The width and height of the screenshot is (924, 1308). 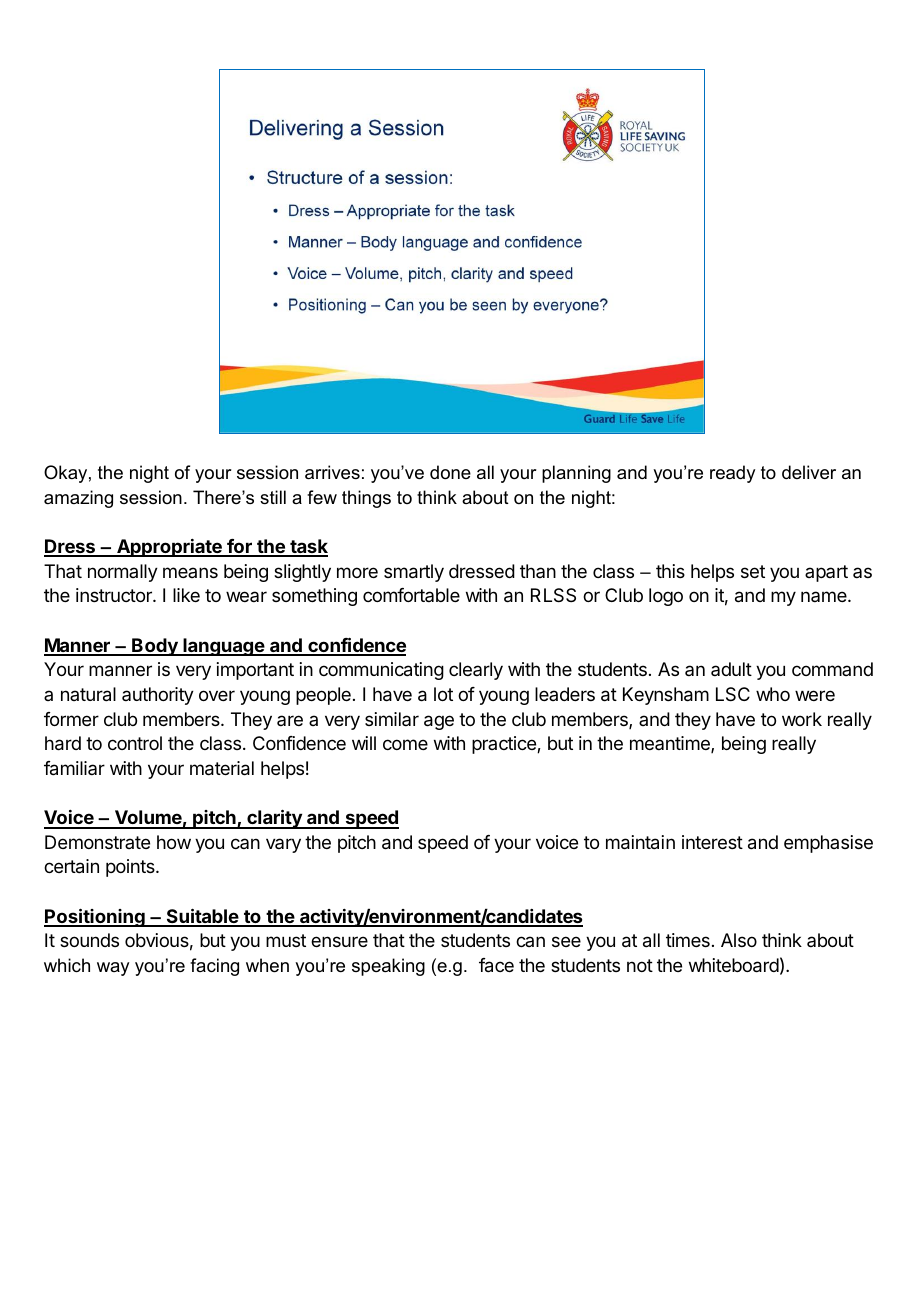 I want to click on control, so click(x=135, y=743).
